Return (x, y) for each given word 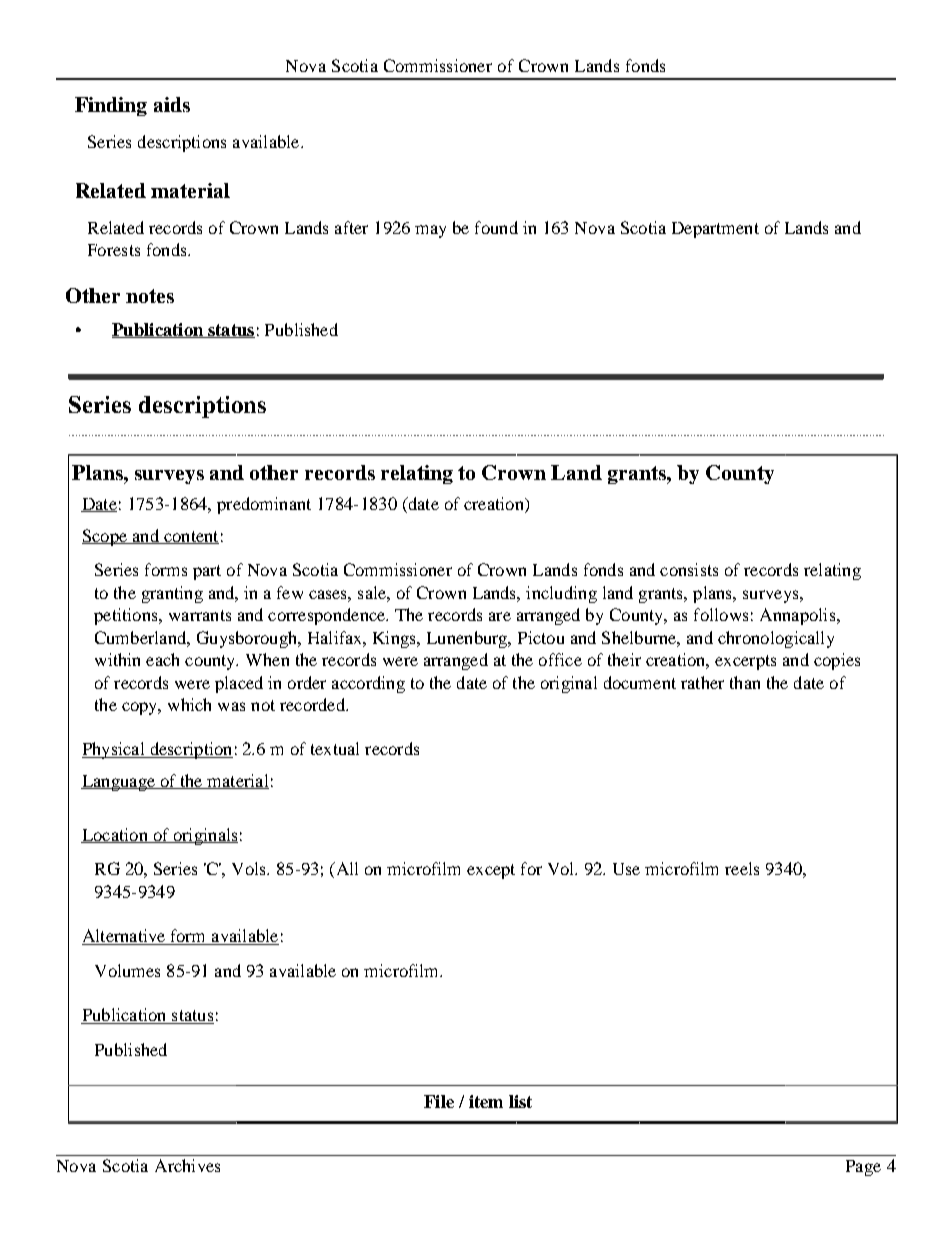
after (351, 227)
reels (742, 868)
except (491, 871)
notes (150, 296)
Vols (250, 868)
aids (172, 104)
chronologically (776, 639)
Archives (187, 1165)
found (496, 227)
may (430, 231)
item (486, 1101)
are (500, 616)
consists (689, 569)
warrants (200, 615)
